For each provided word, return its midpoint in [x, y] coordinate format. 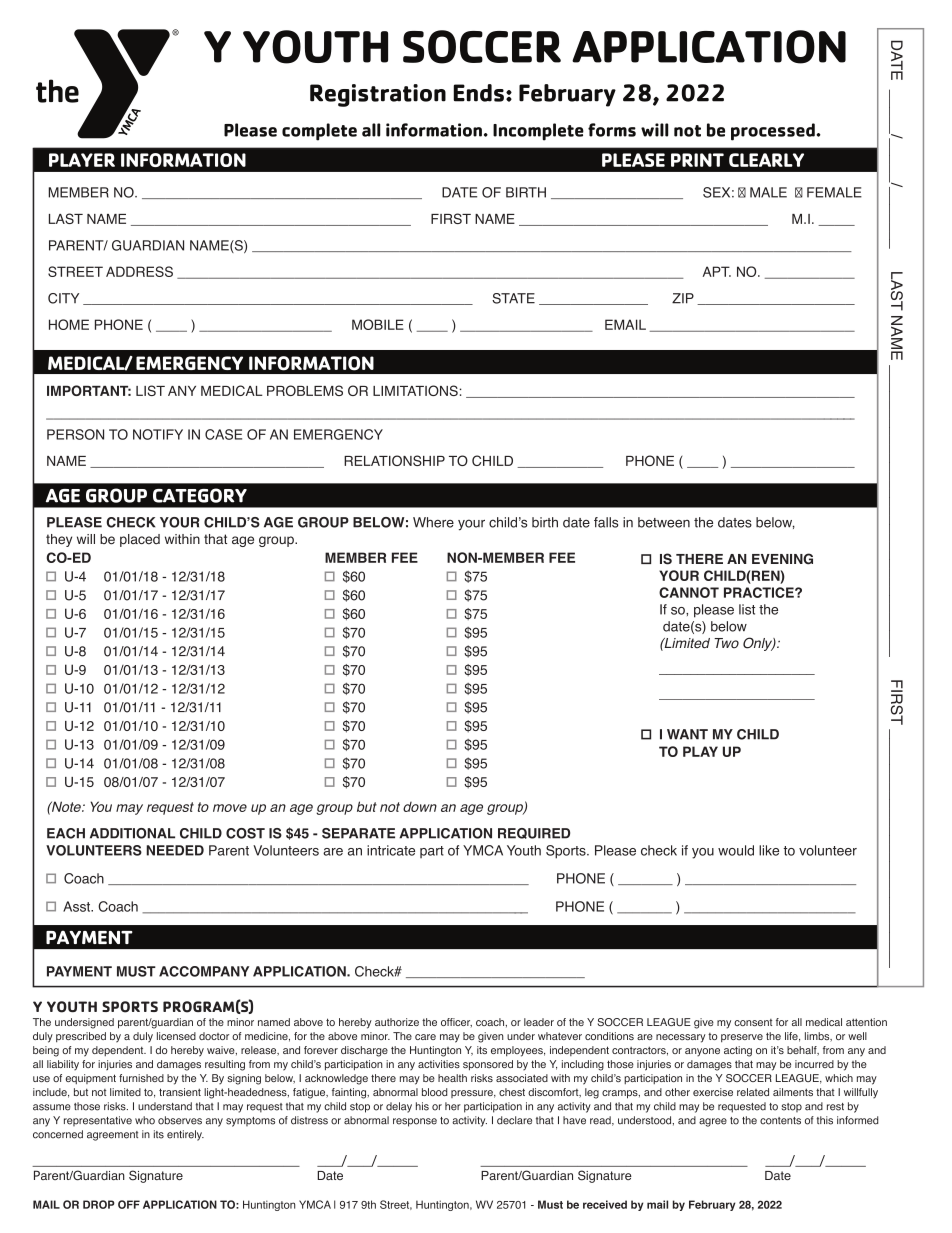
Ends [478, 93]
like [769, 850]
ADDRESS [139, 271]
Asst [77, 906]
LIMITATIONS [415, 390]
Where [433, 522]
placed [140, 540]
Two [726, 643]
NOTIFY [158, 434]
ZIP [683, 298]
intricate [391, 850]
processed [774, 132]
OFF [129, 1204]
